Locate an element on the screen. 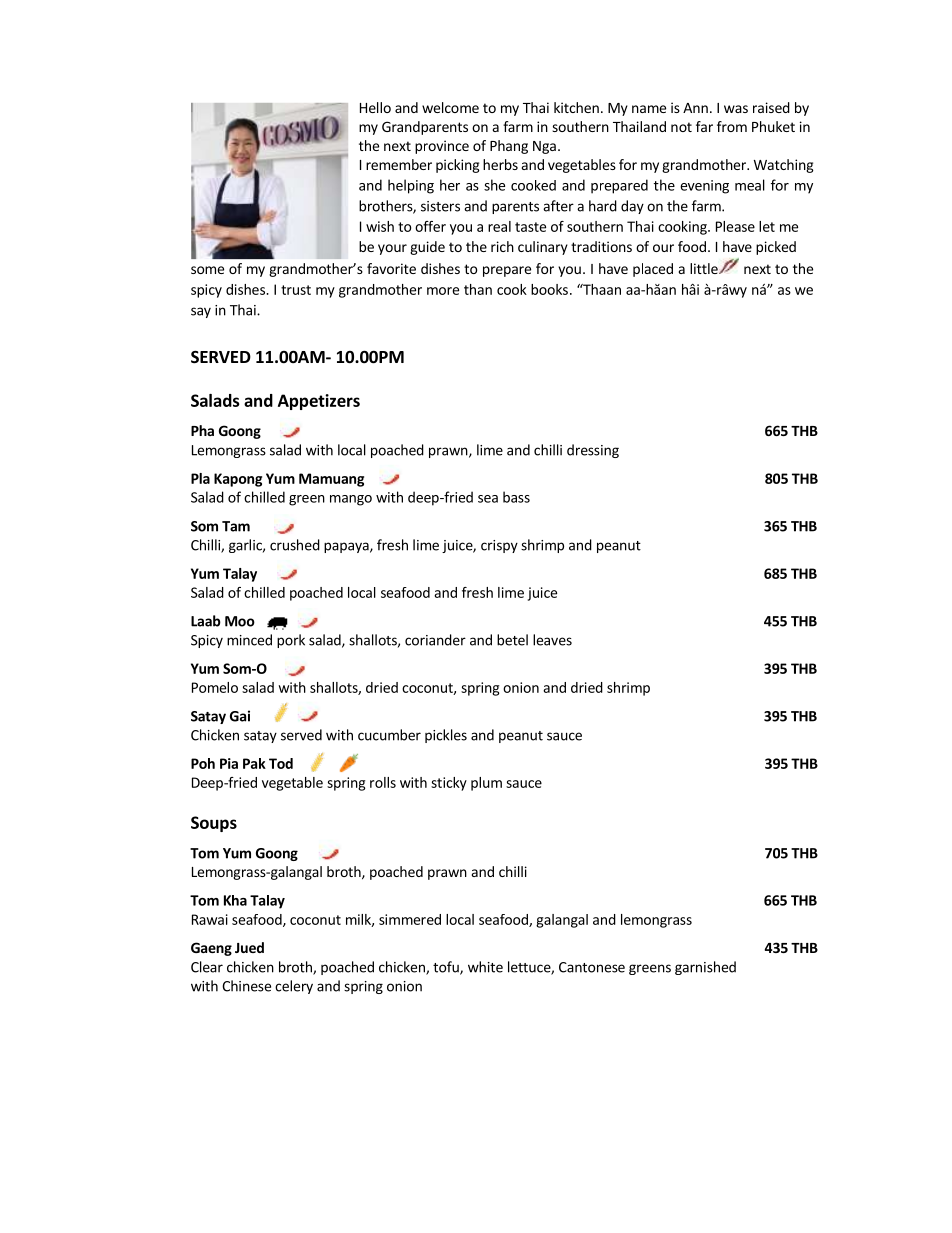 The width and height of the screenshot is (952, 1233). leaves is located at coordinates (552, 640).
